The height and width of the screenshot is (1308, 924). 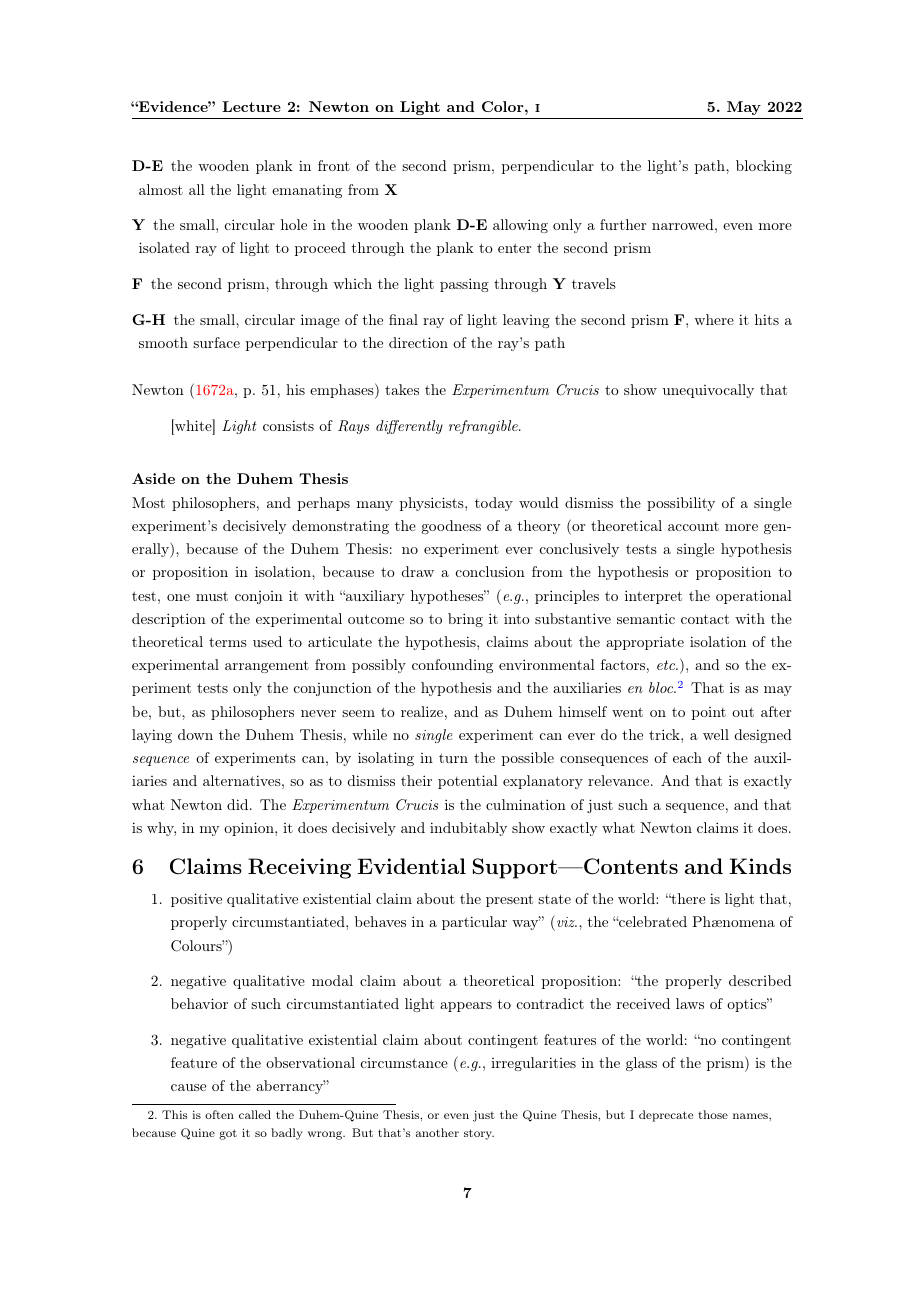 What do you see at coordinates (705, 619) in the screenshot?
I see `contact` at bounding box center [705, 619].
